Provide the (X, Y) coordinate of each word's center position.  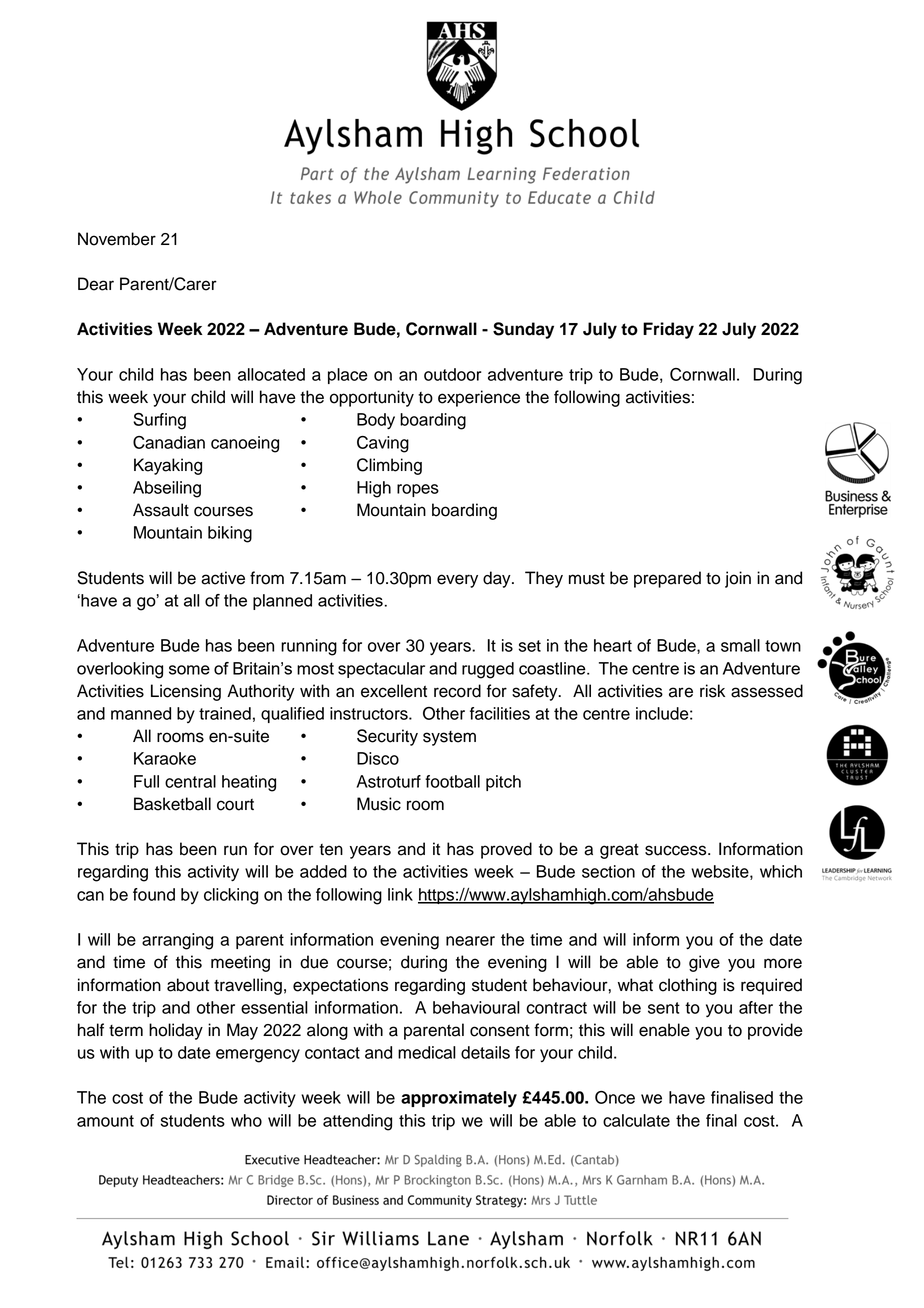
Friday (668, 330)
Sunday (523, 330)
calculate (636, 1120)
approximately (459, 1099)
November (117, 239)
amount (105, 1121)
